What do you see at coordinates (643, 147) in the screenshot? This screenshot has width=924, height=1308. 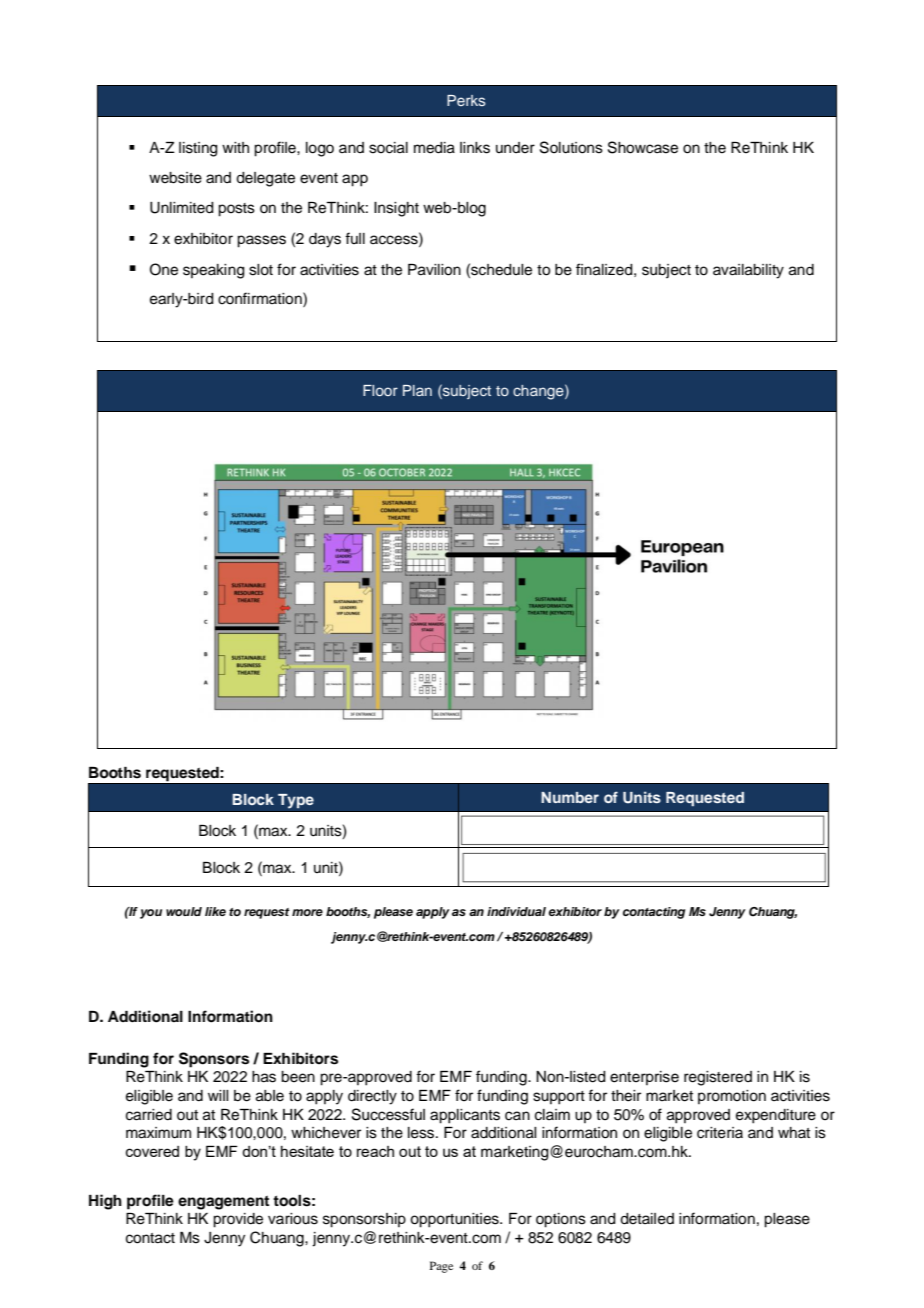 I see `Showcase` at bounding box center [643, 147].
